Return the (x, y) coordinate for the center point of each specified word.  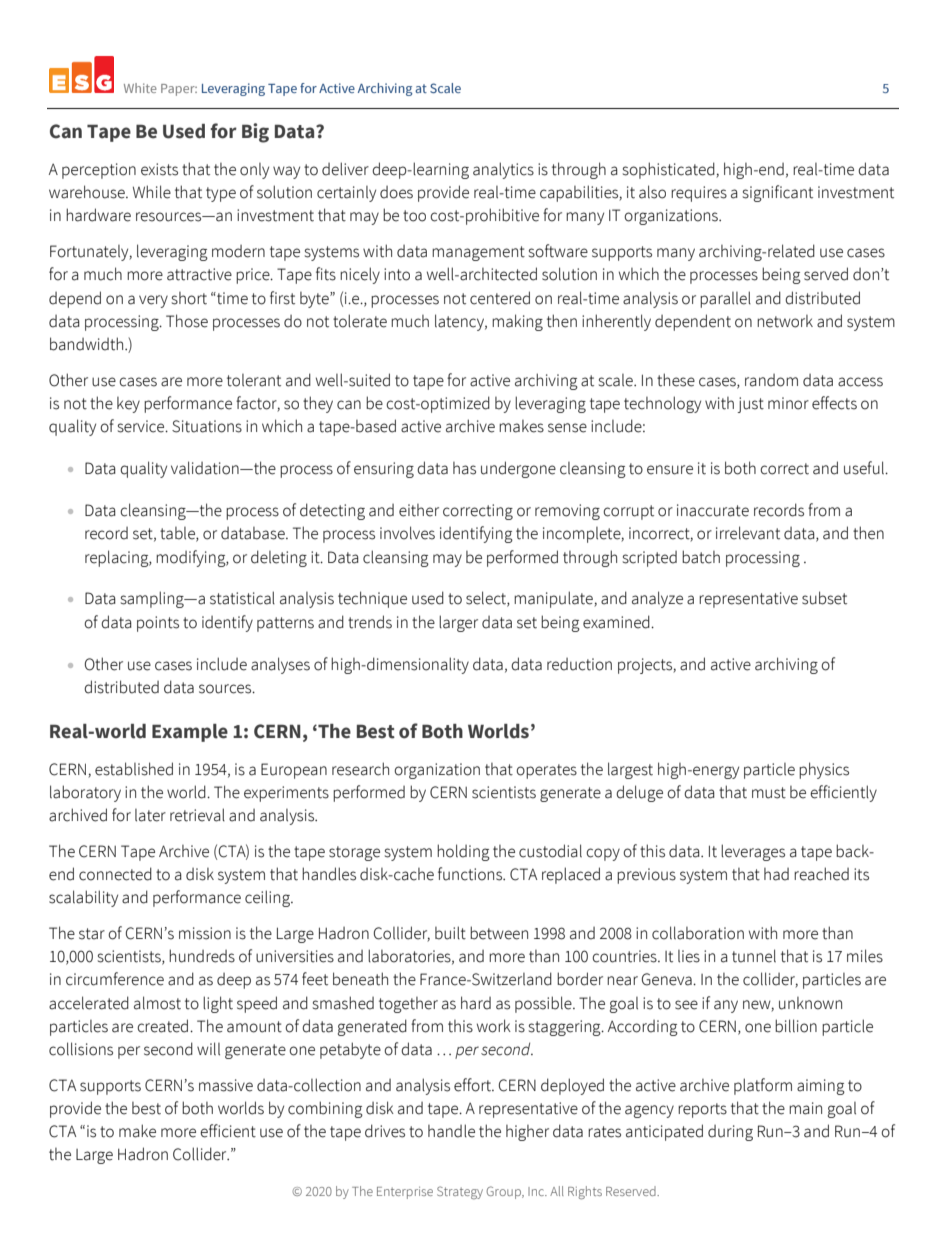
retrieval (197, 815)
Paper (179, 90)
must (769, 793)
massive (226, 1085)
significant (778, 193)
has (464, 468)
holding (463, 852)
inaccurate (713, 510)
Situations (207, 426)
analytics (503, 170)
